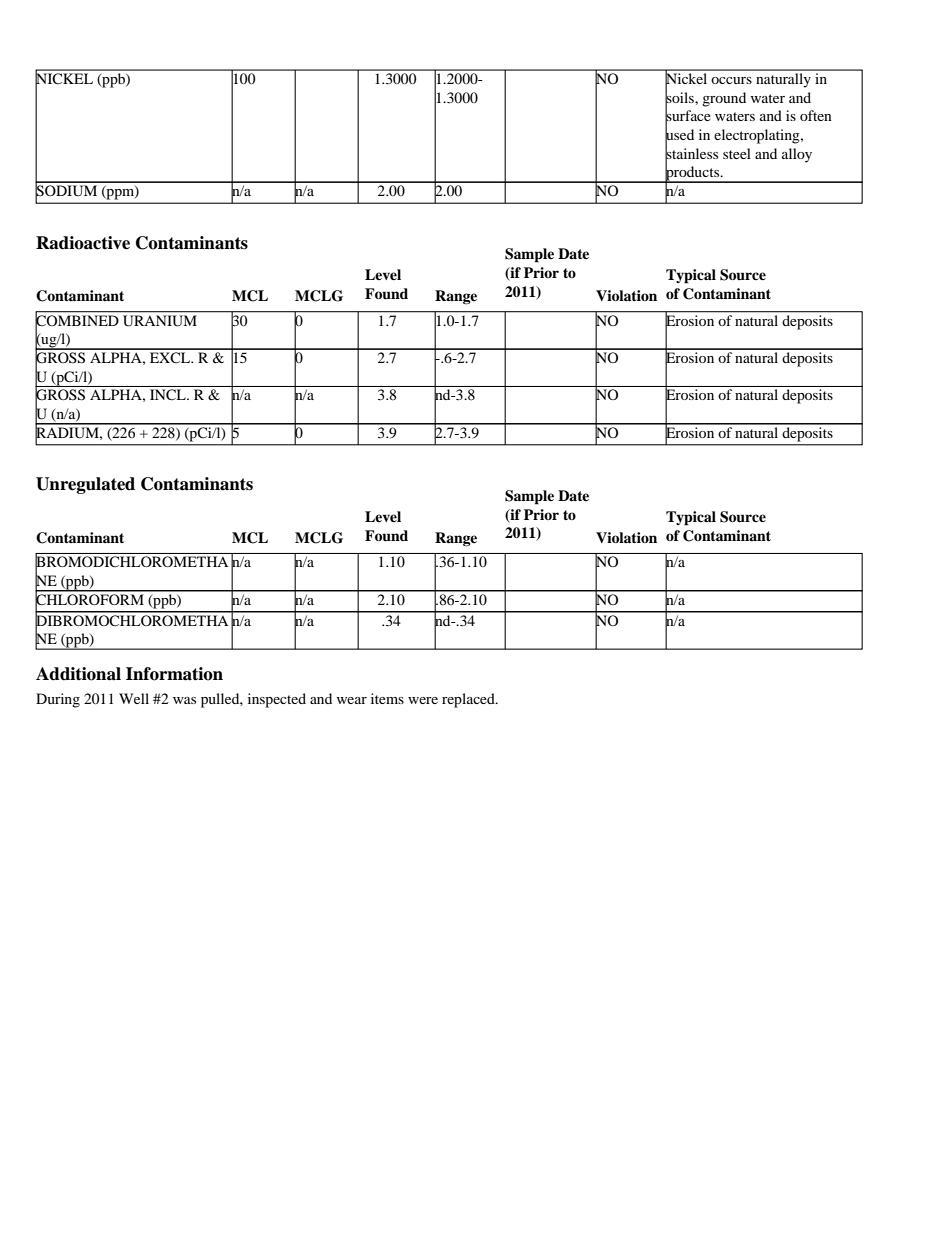 This image has width=952, height=1233. Describe the element at coordinates (737, 153) in the image. I see `steel` at that location.
